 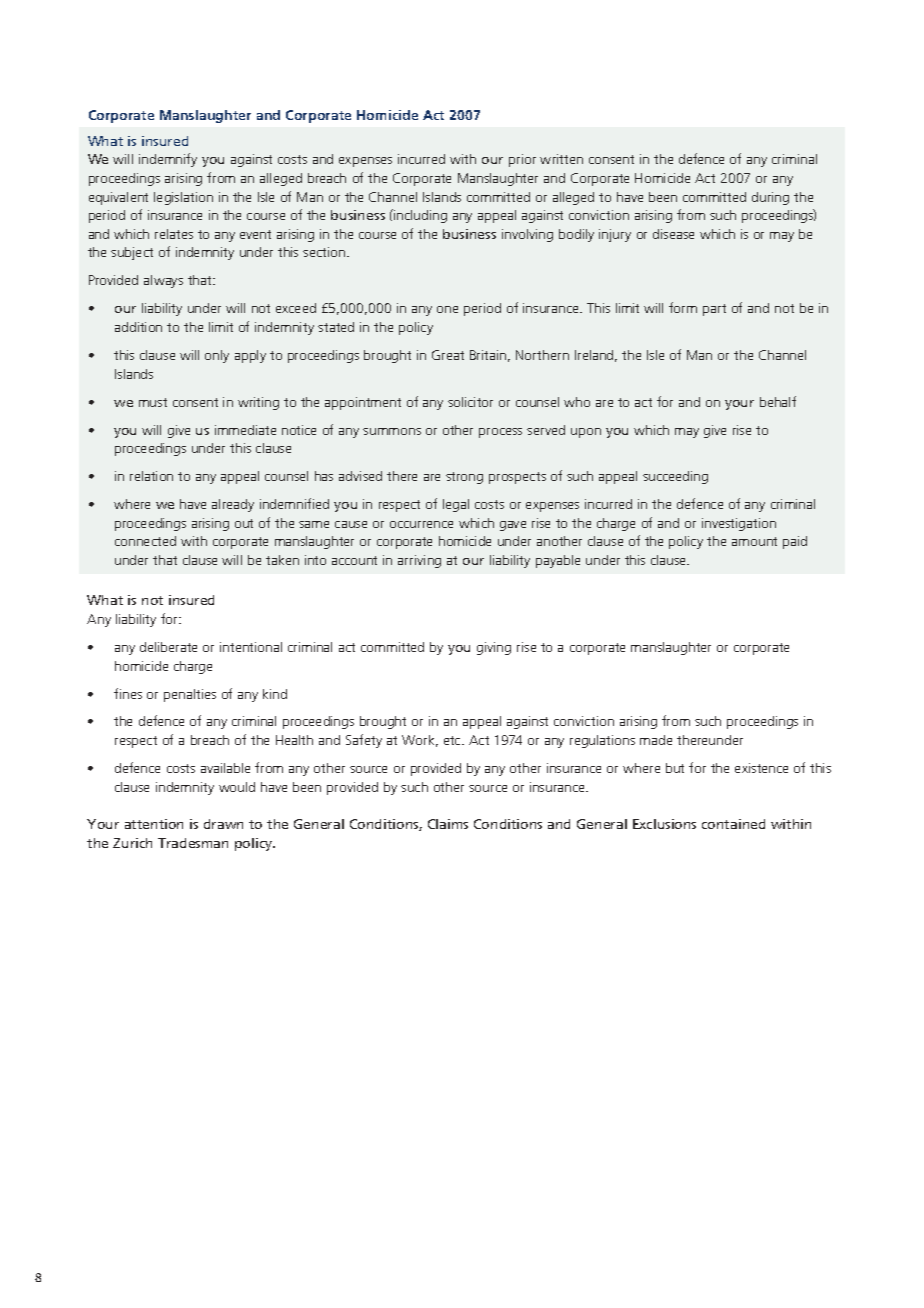 What do you see at coordinates (456, 505) in the page?
I see `legal` at bounding box center [456, 505].
